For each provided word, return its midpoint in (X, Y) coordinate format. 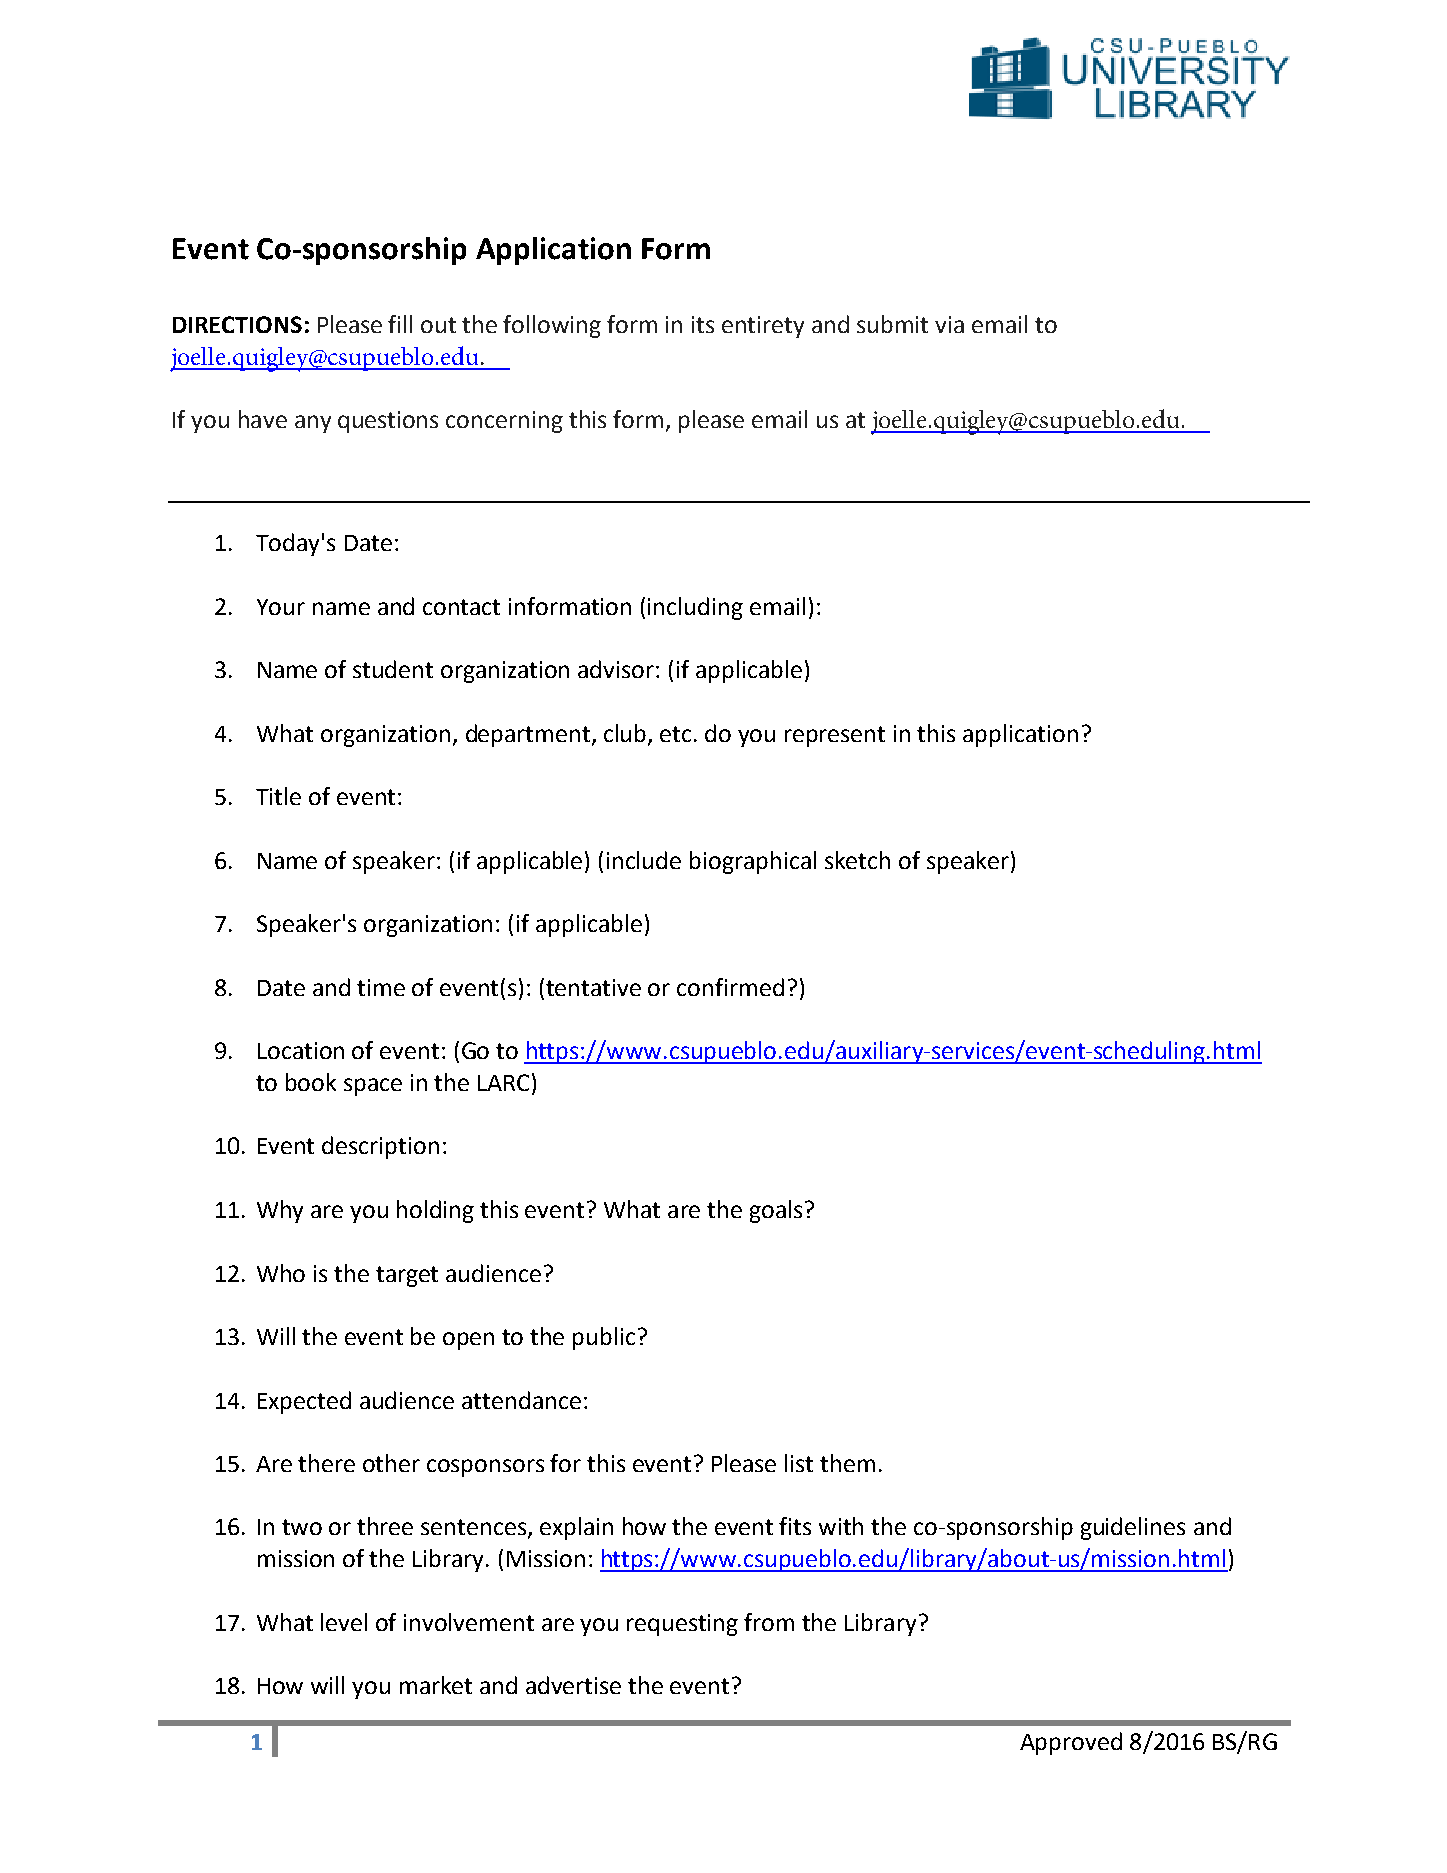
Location (301, 1050)
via (949, 324)
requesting (682, 1625)
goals (776, 1211)
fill (400, 324)
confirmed (730, 987)
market (436, 1685)
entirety (763, 327)
